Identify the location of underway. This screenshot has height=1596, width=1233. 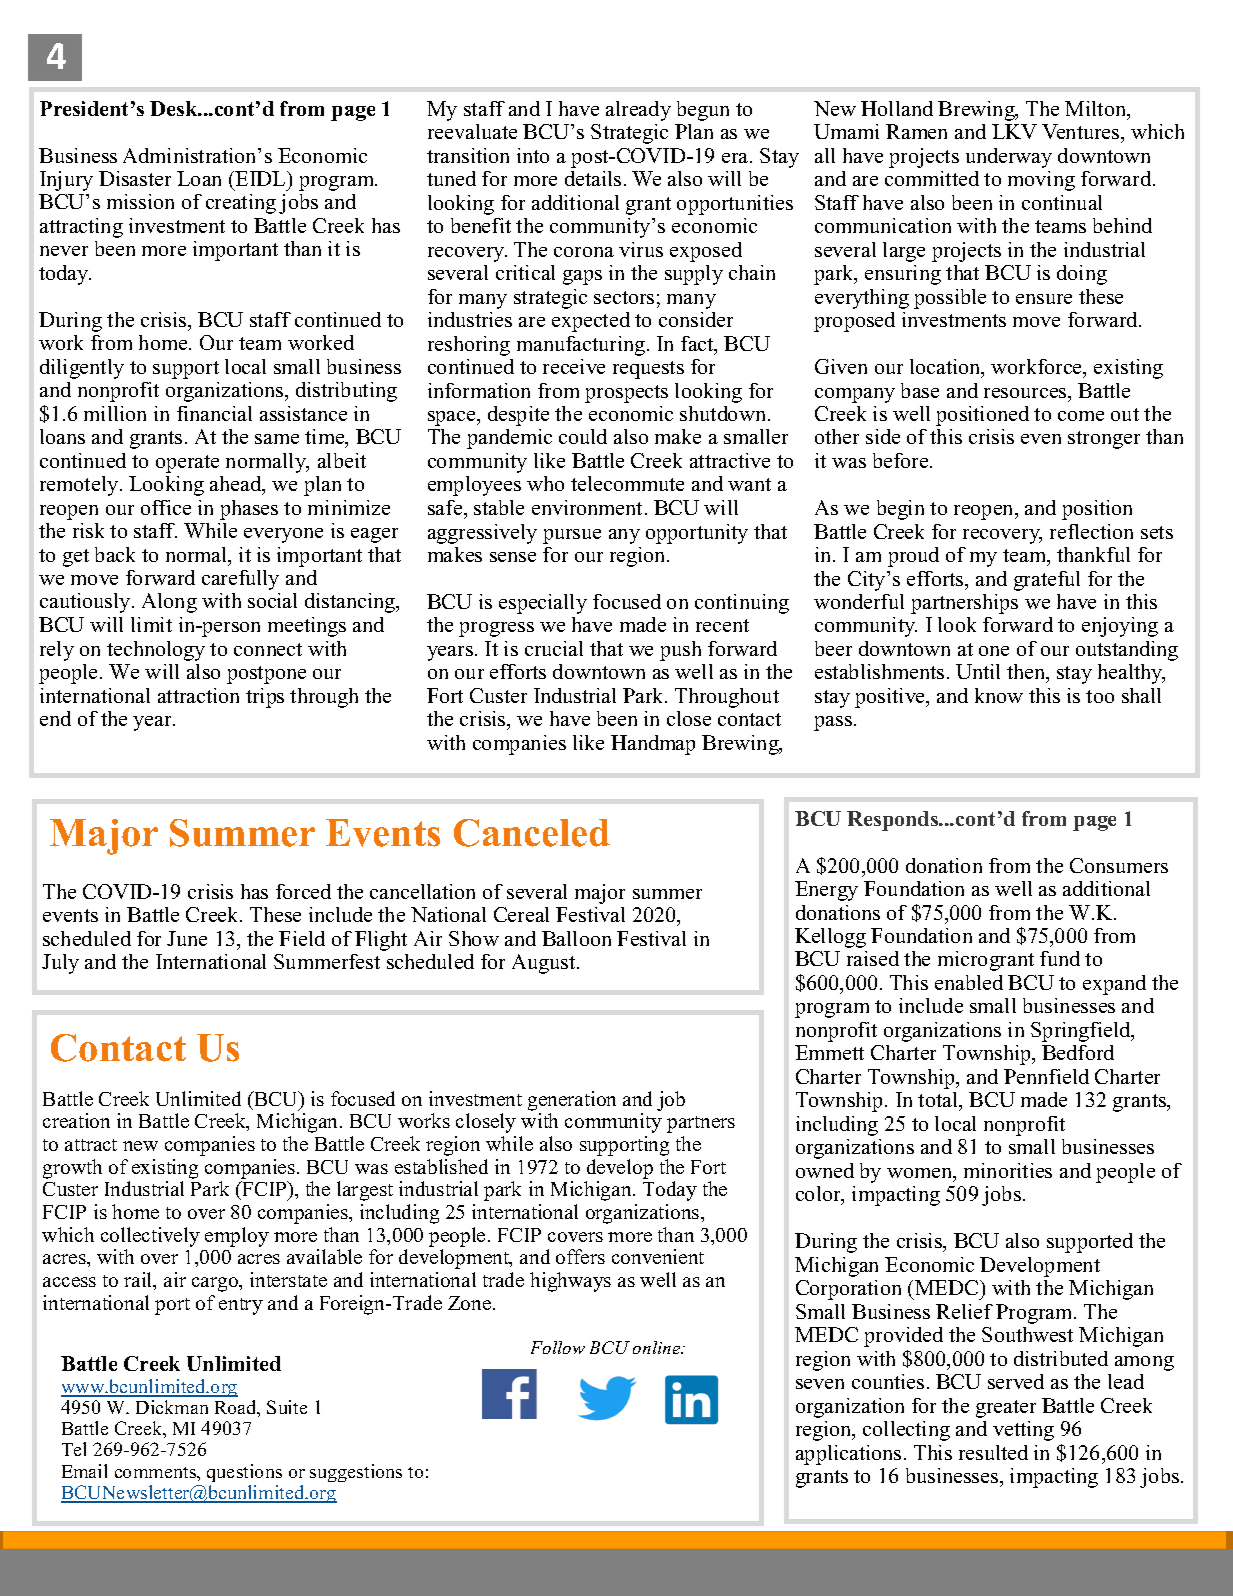
(1009, 158).
